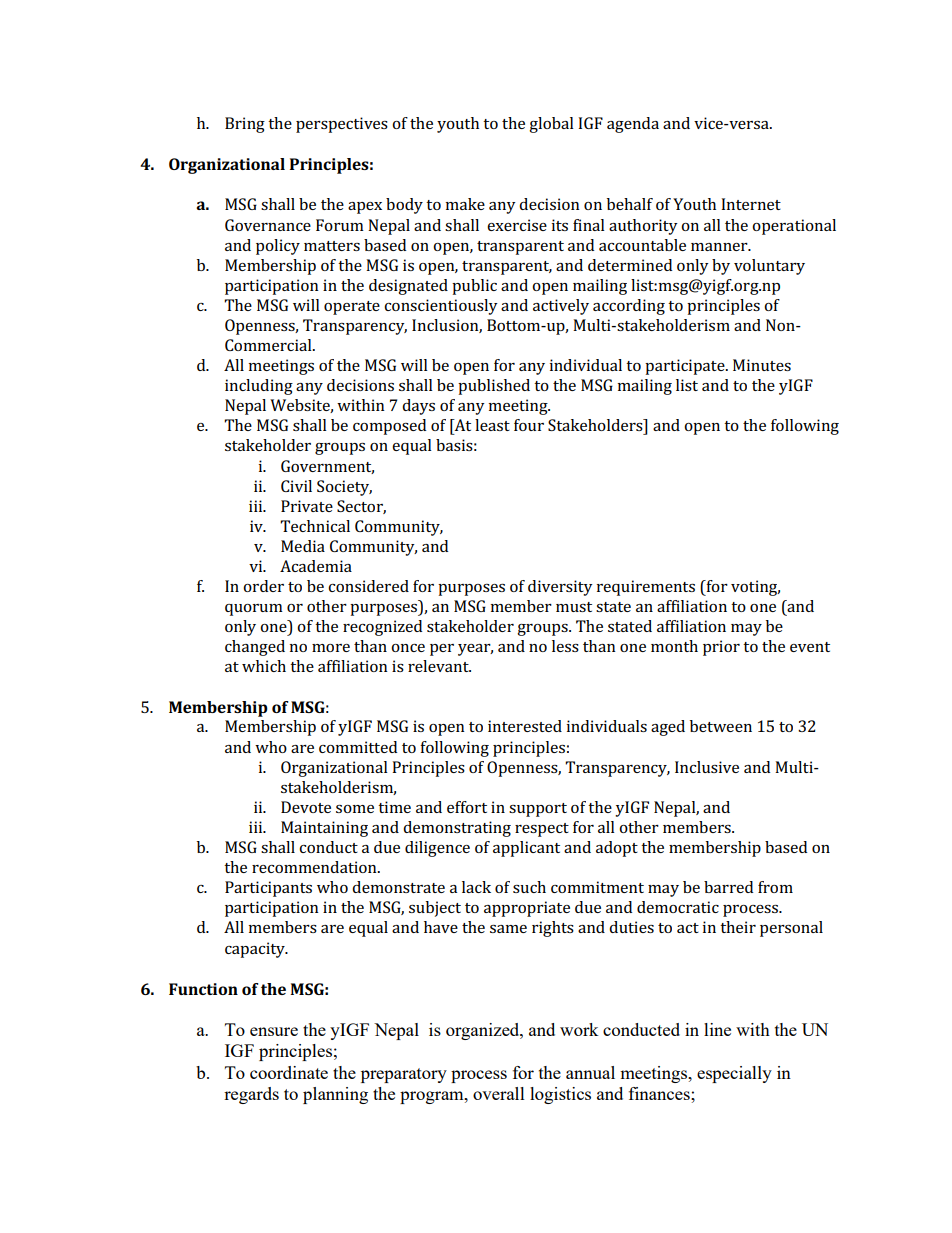 The width and height of the screenshot is (952, 1233). What do you see at coordinates (755, 588) in the screenshot?
I see `voting` at bounding box center [755, 588].
